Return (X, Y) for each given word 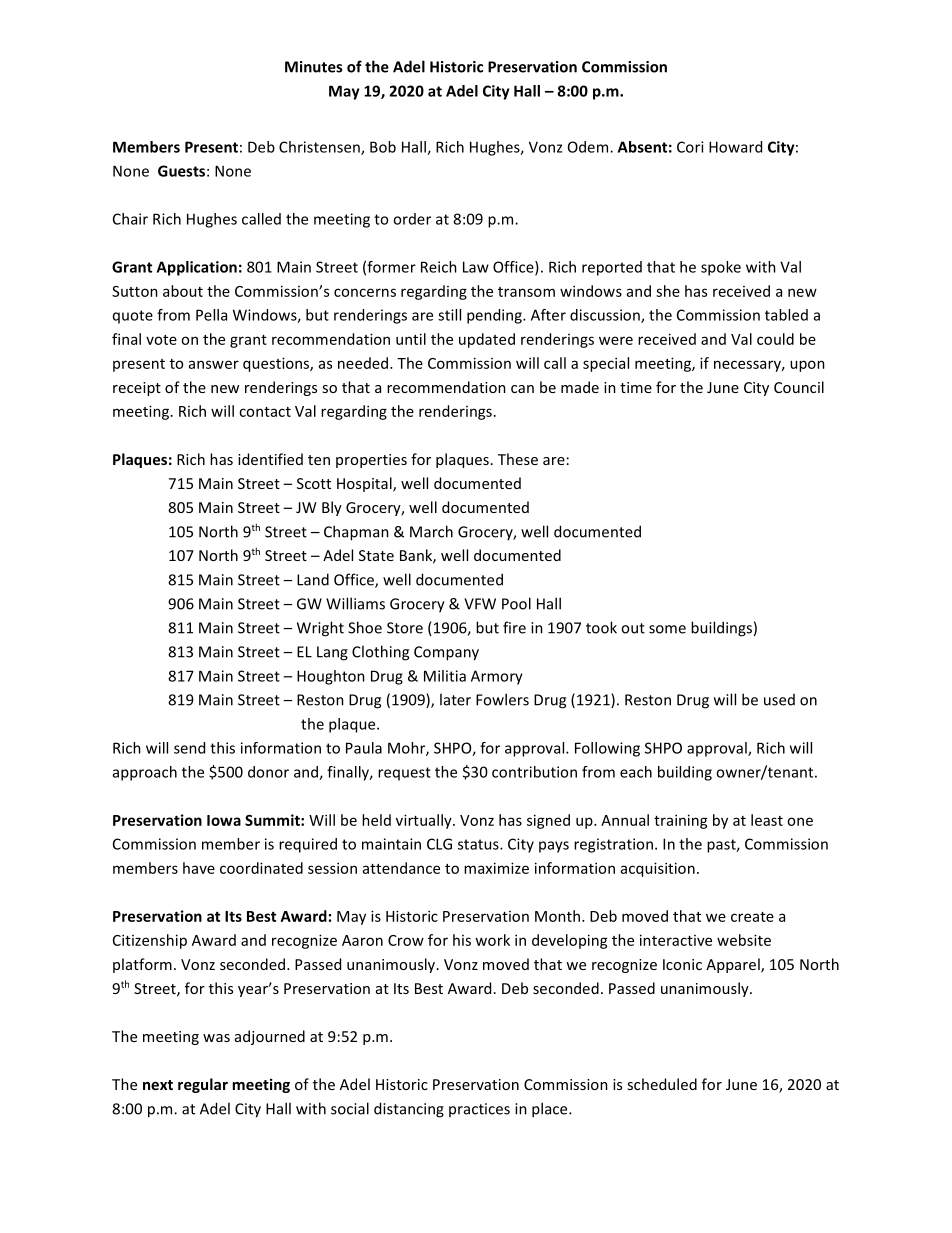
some (667, 629)
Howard (735, 147)
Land (313, 579)
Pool (516, 603)
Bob (383, 147)
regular (203, 1085)
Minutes (313, 67)
